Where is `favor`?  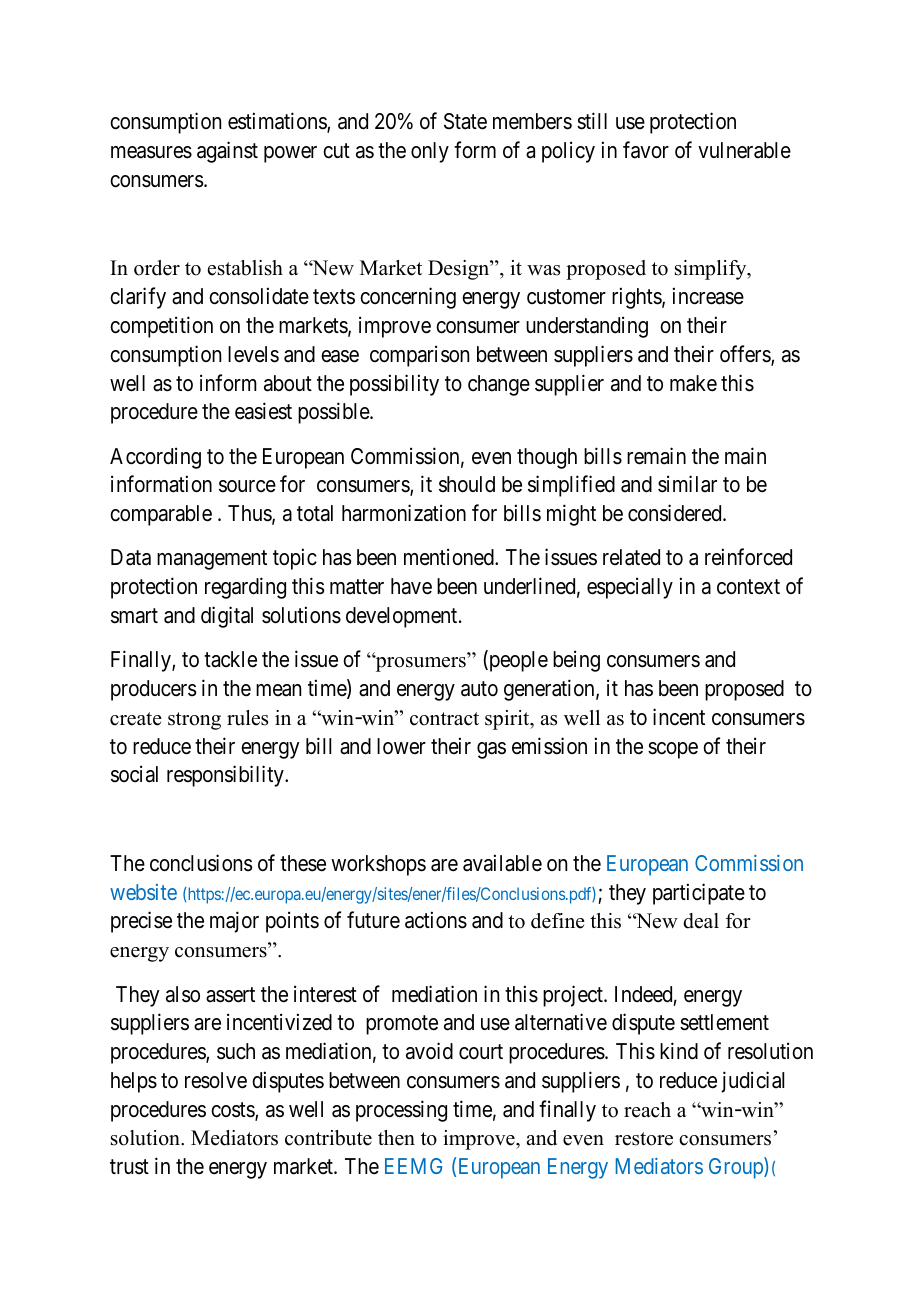
favor is located at coordinates (646, 150).
